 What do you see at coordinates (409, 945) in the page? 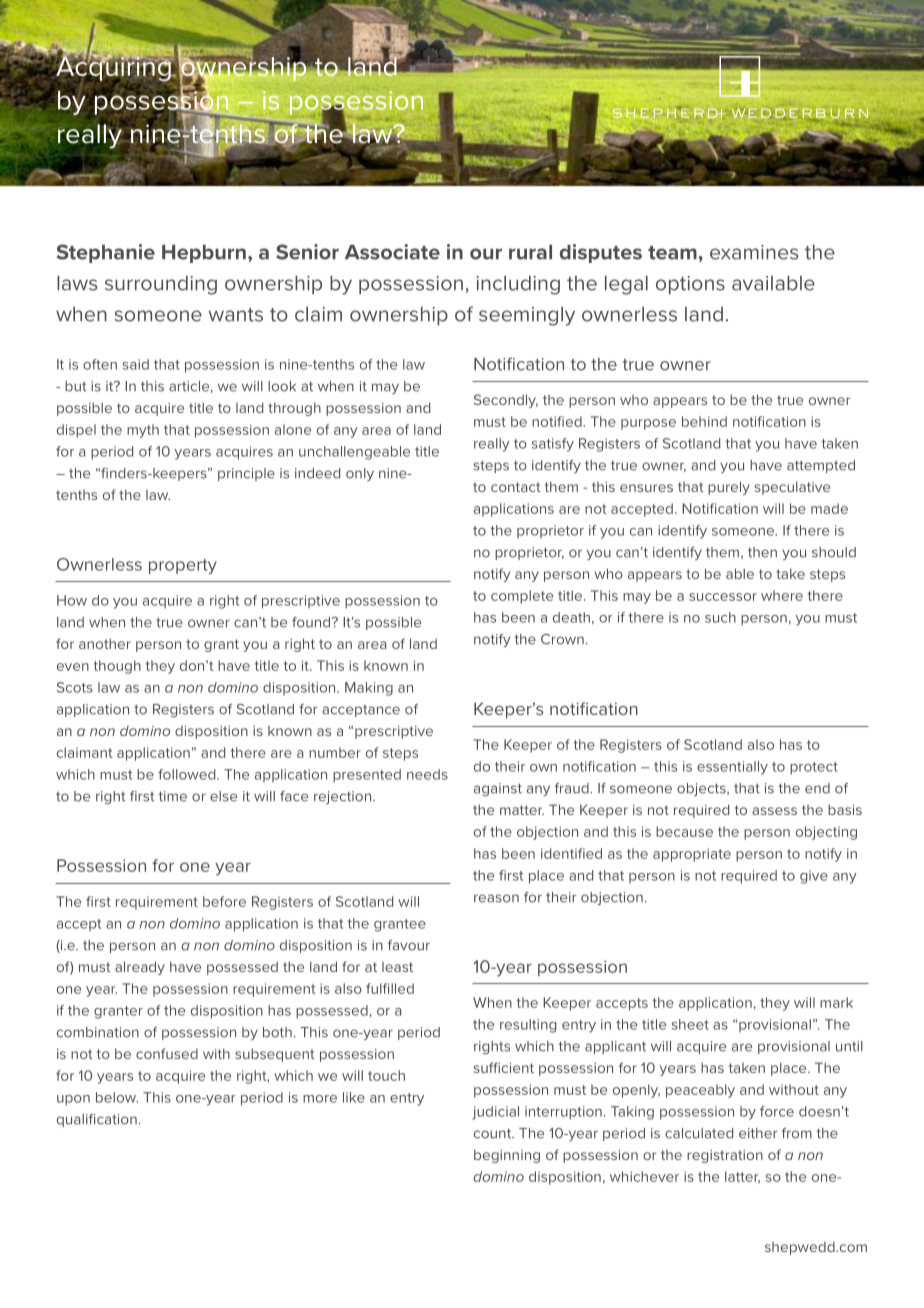
I see `favour` at bounding box center [409, 945].
